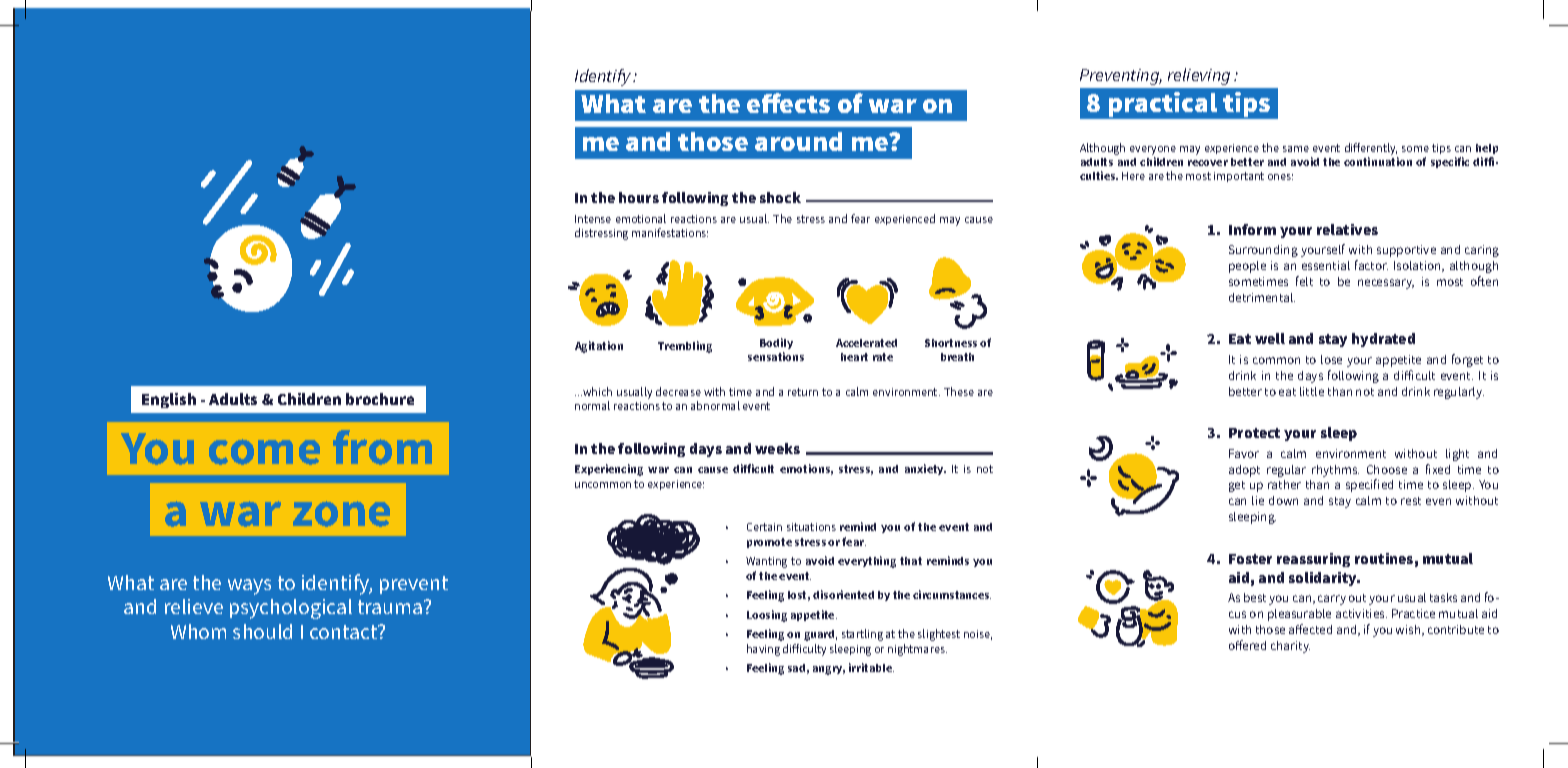 The width and height of the screenshot is (1568, 768). What do you see at coordinates (1326, 265) in the screenshot?
I see `essential` at bounding box center [1326, 265].
